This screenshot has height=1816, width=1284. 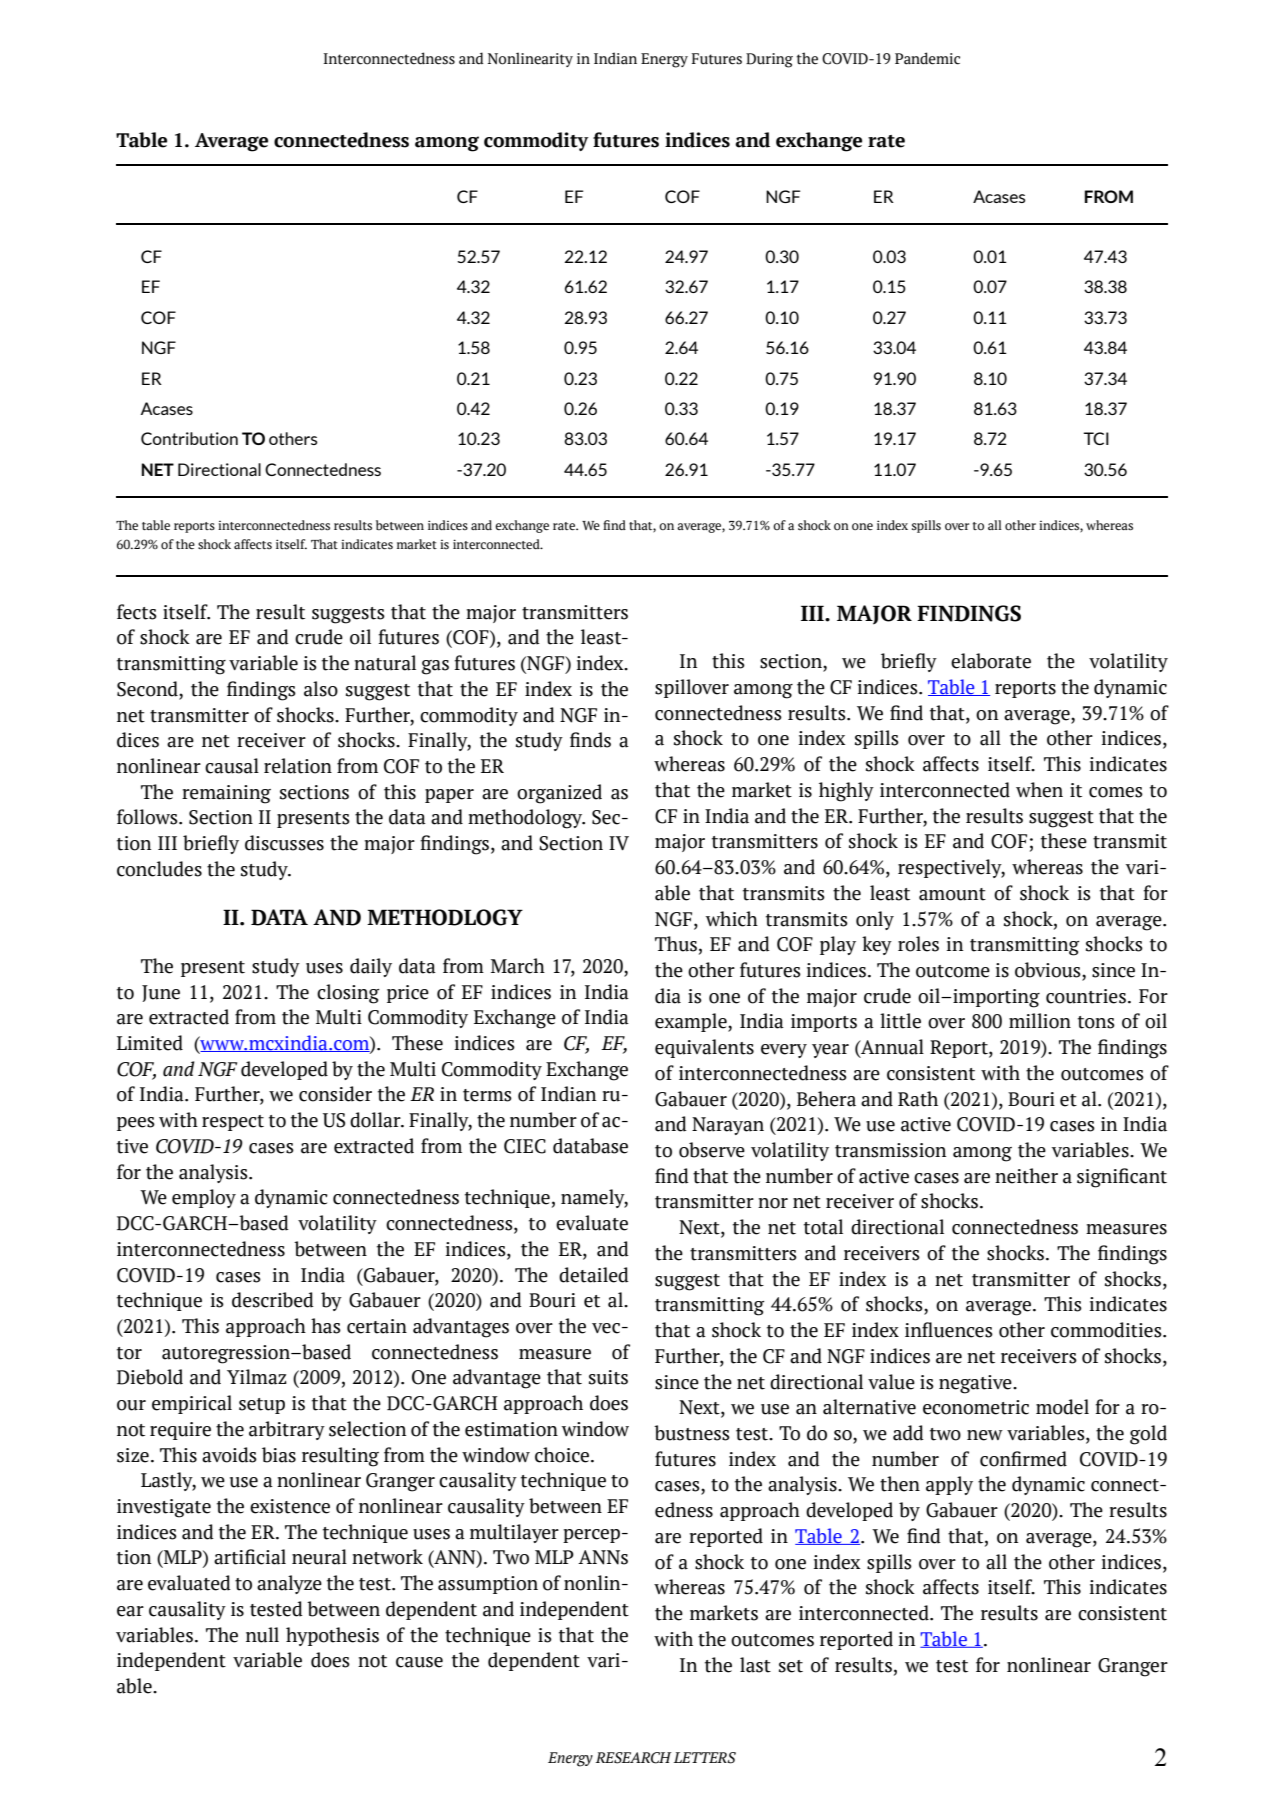 What do you see at coordinates (1026, 1176) in the screenshot?
I see `neither` at bounding box center [1026, 1176].
